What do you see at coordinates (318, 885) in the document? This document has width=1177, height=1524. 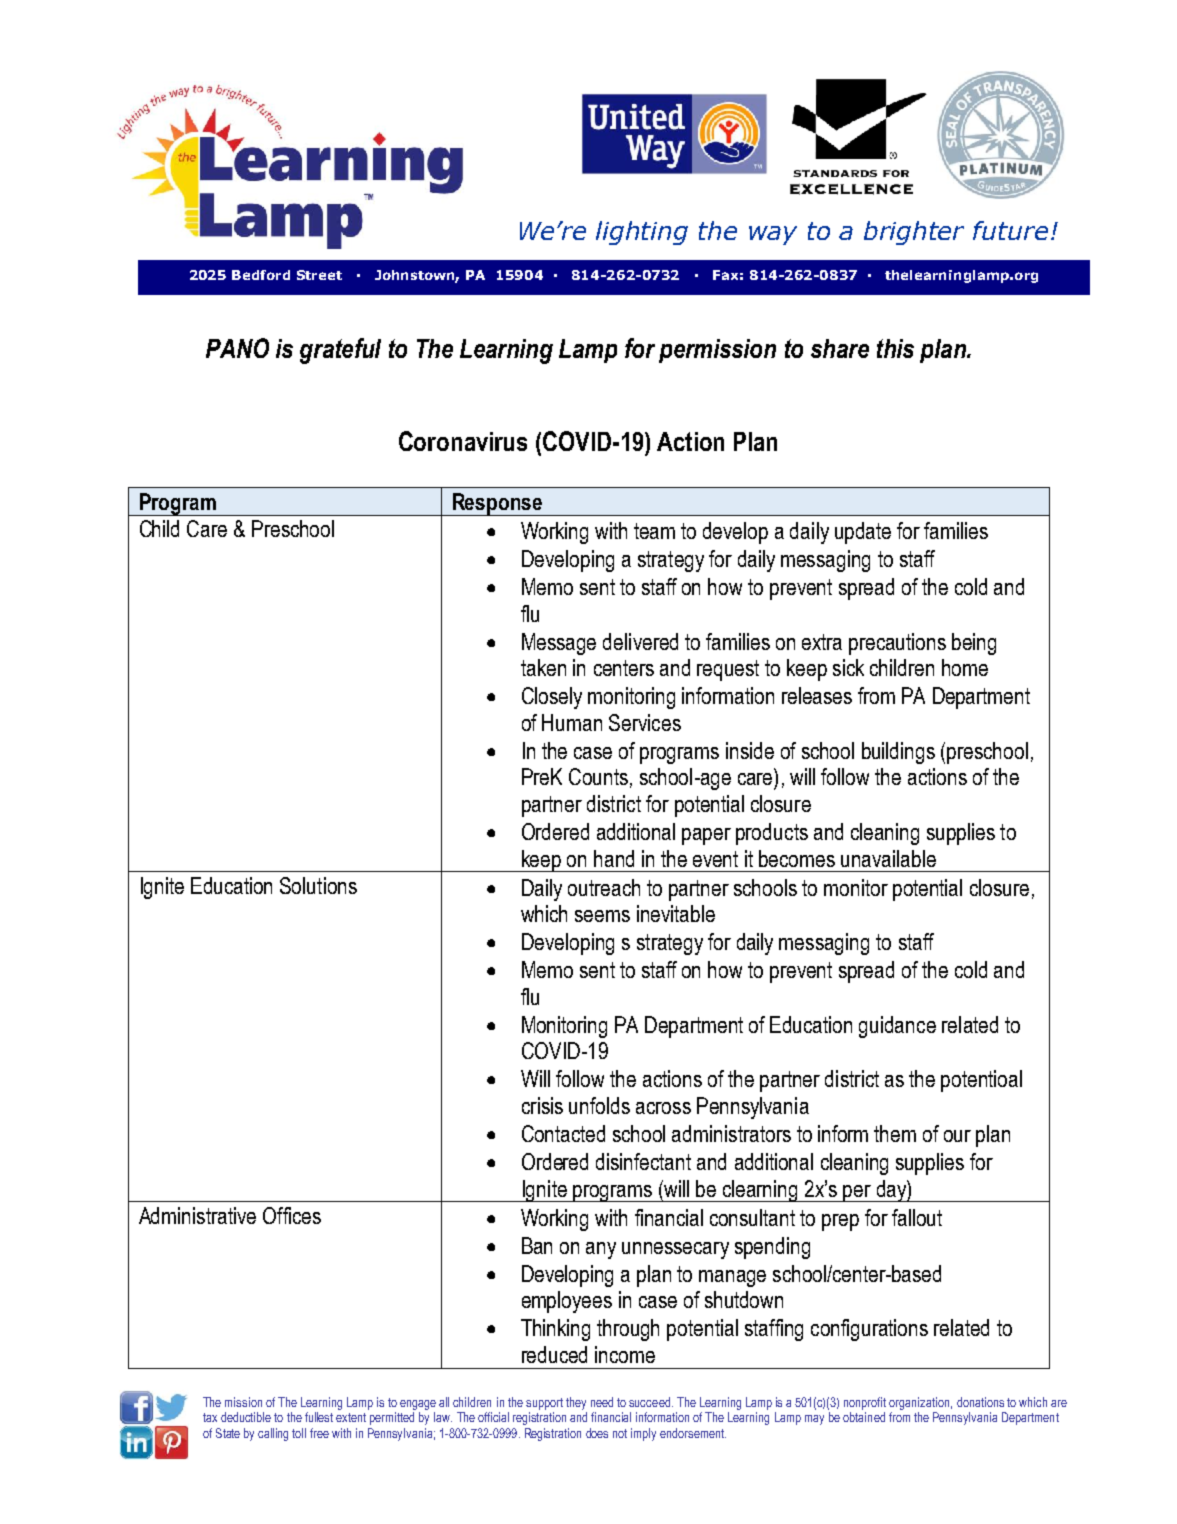 I see `Solutions` at bounding box center [318, 885].
